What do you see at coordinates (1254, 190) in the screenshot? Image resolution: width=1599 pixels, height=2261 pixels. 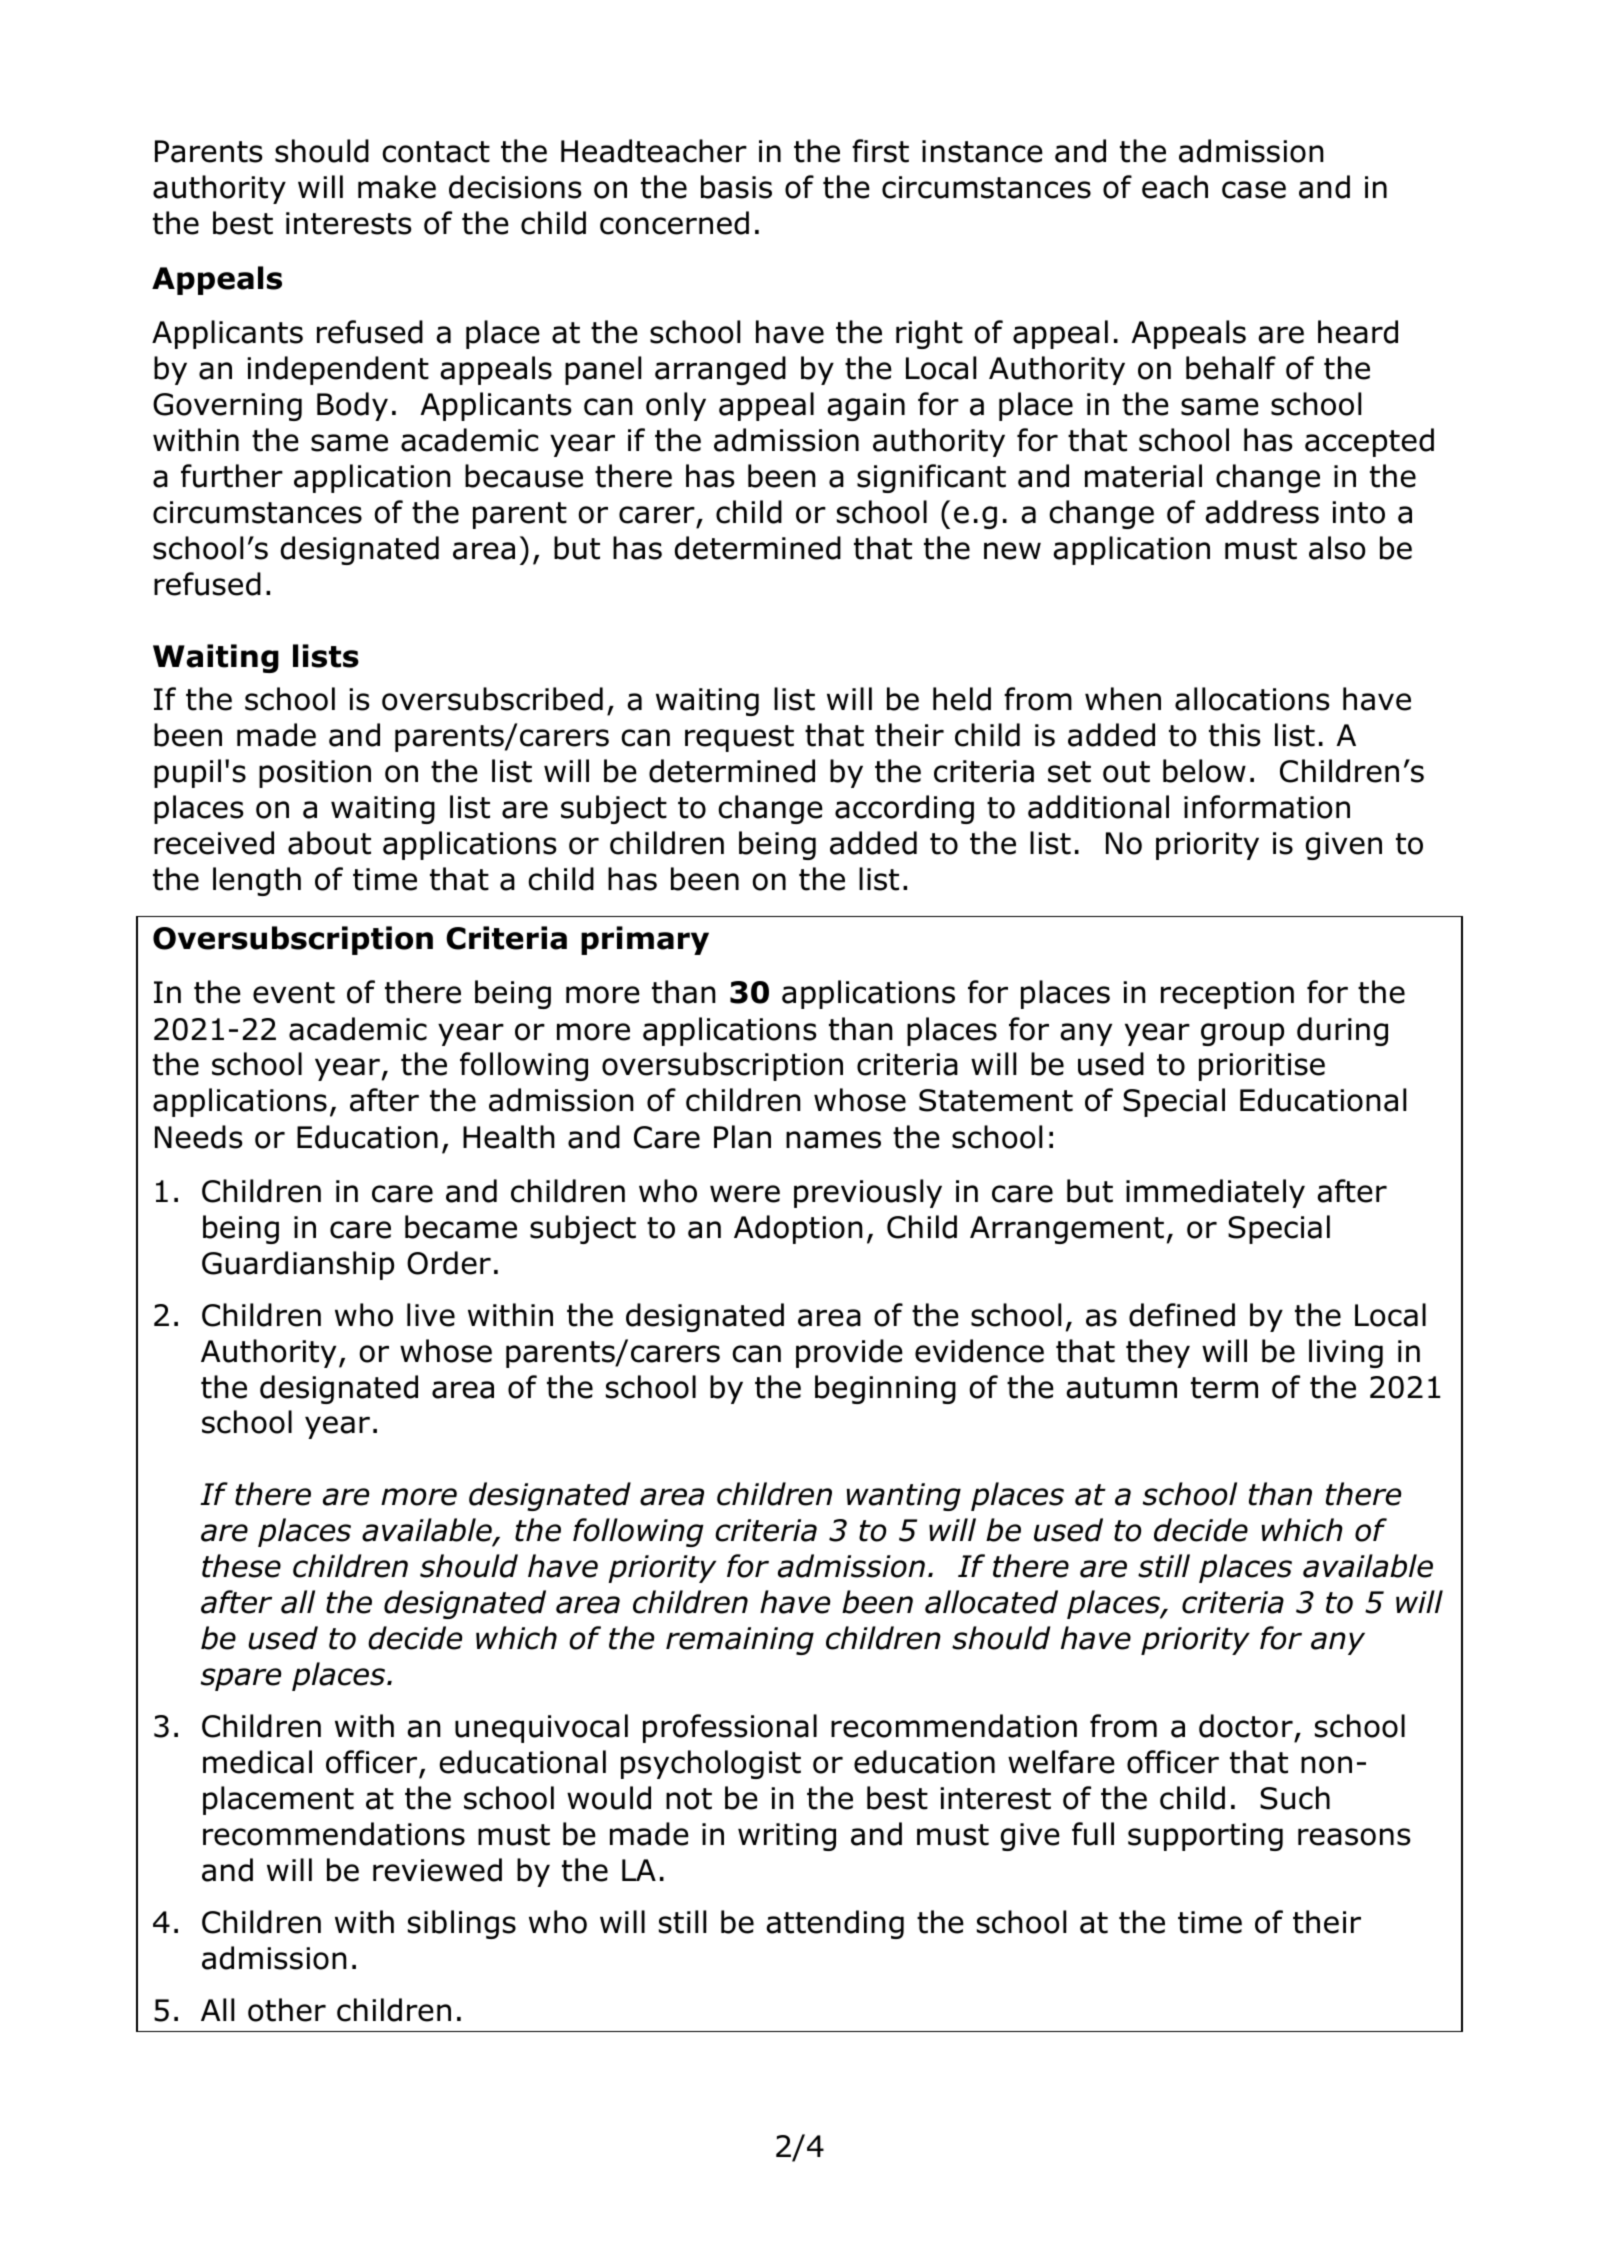 I see `case` at bounding box center [1254, 190].
